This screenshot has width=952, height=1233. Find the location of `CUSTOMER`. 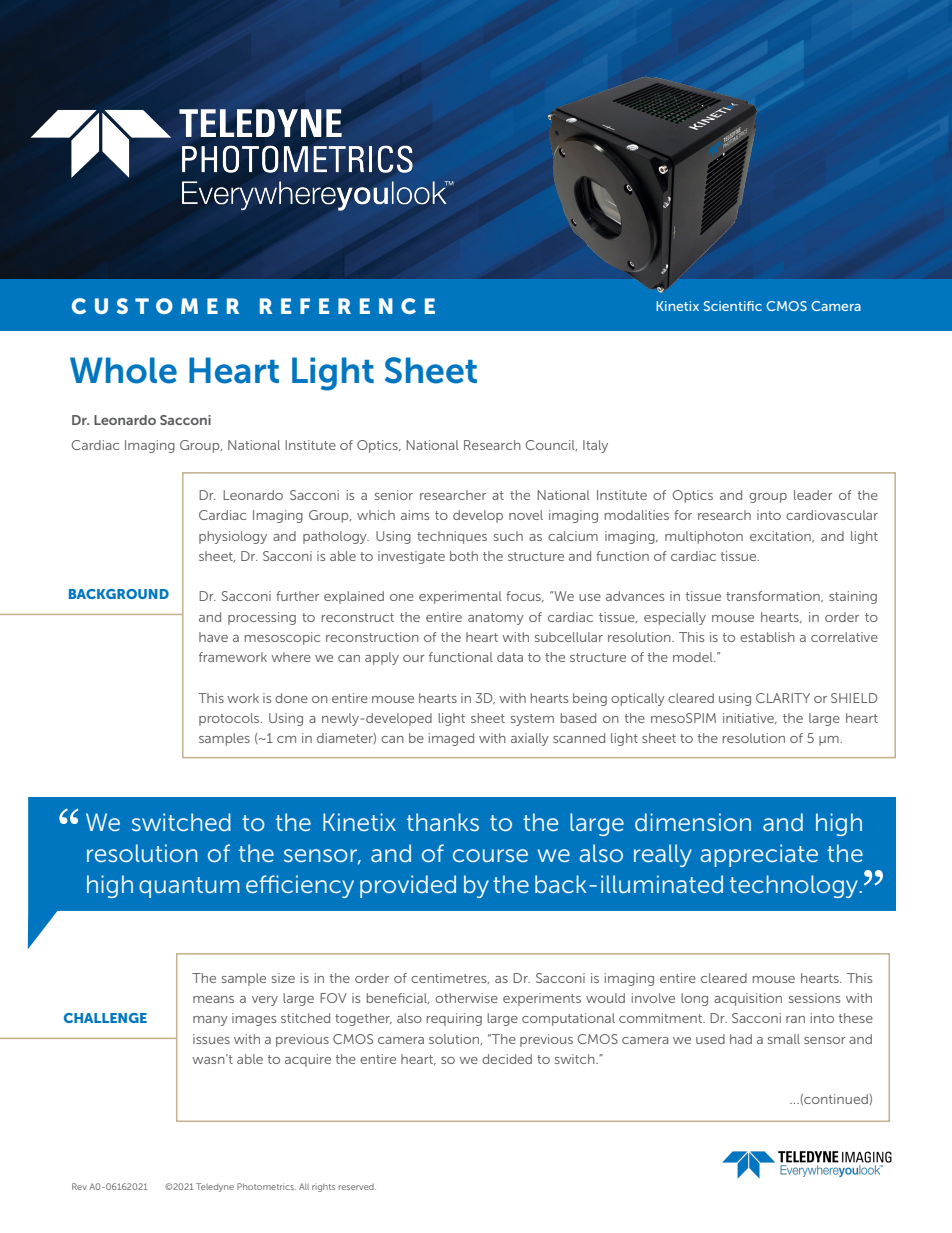

CUSTOMER is located at coordinates (155, 306).
